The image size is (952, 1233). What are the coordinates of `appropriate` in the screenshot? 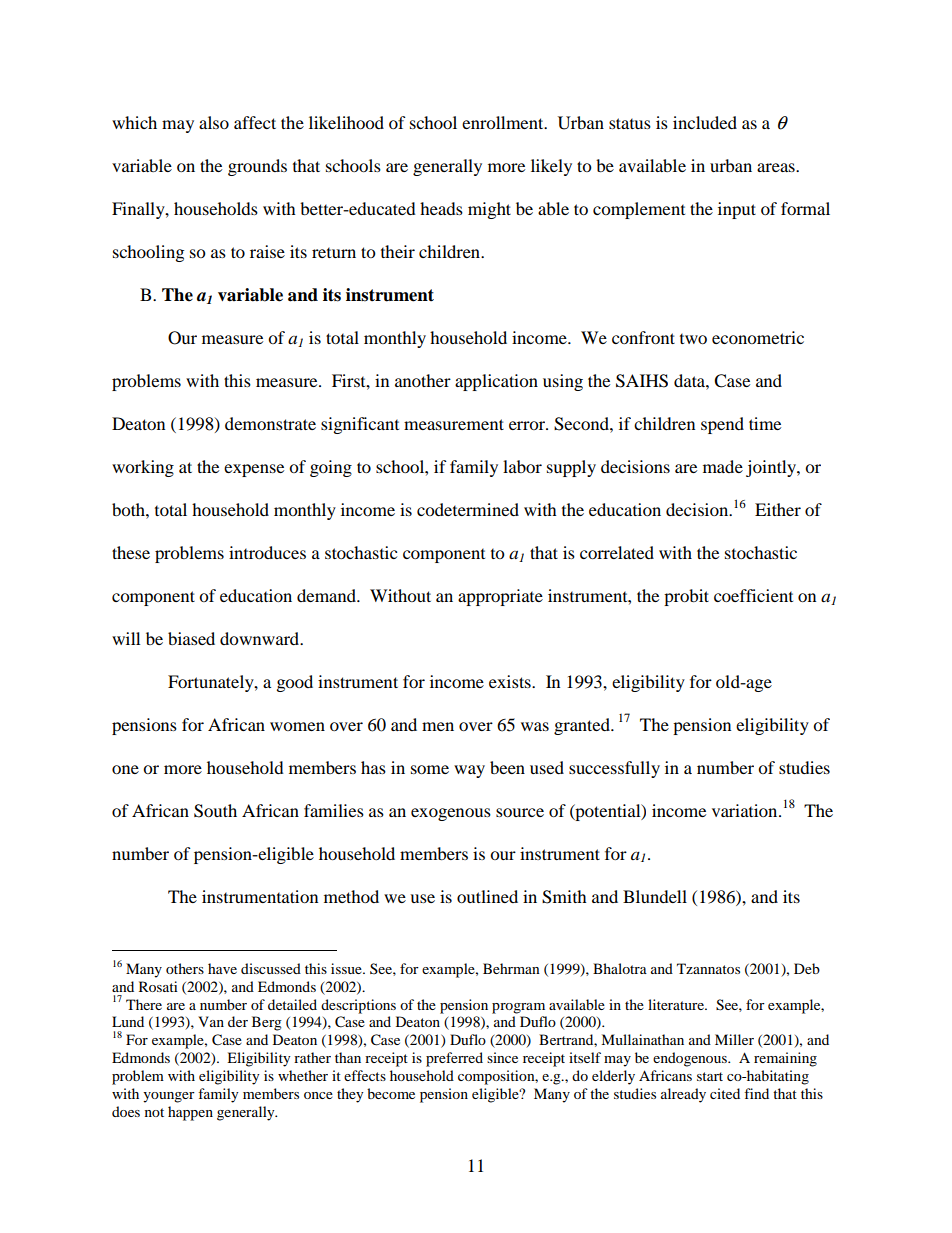 It's located at (500, 597).
